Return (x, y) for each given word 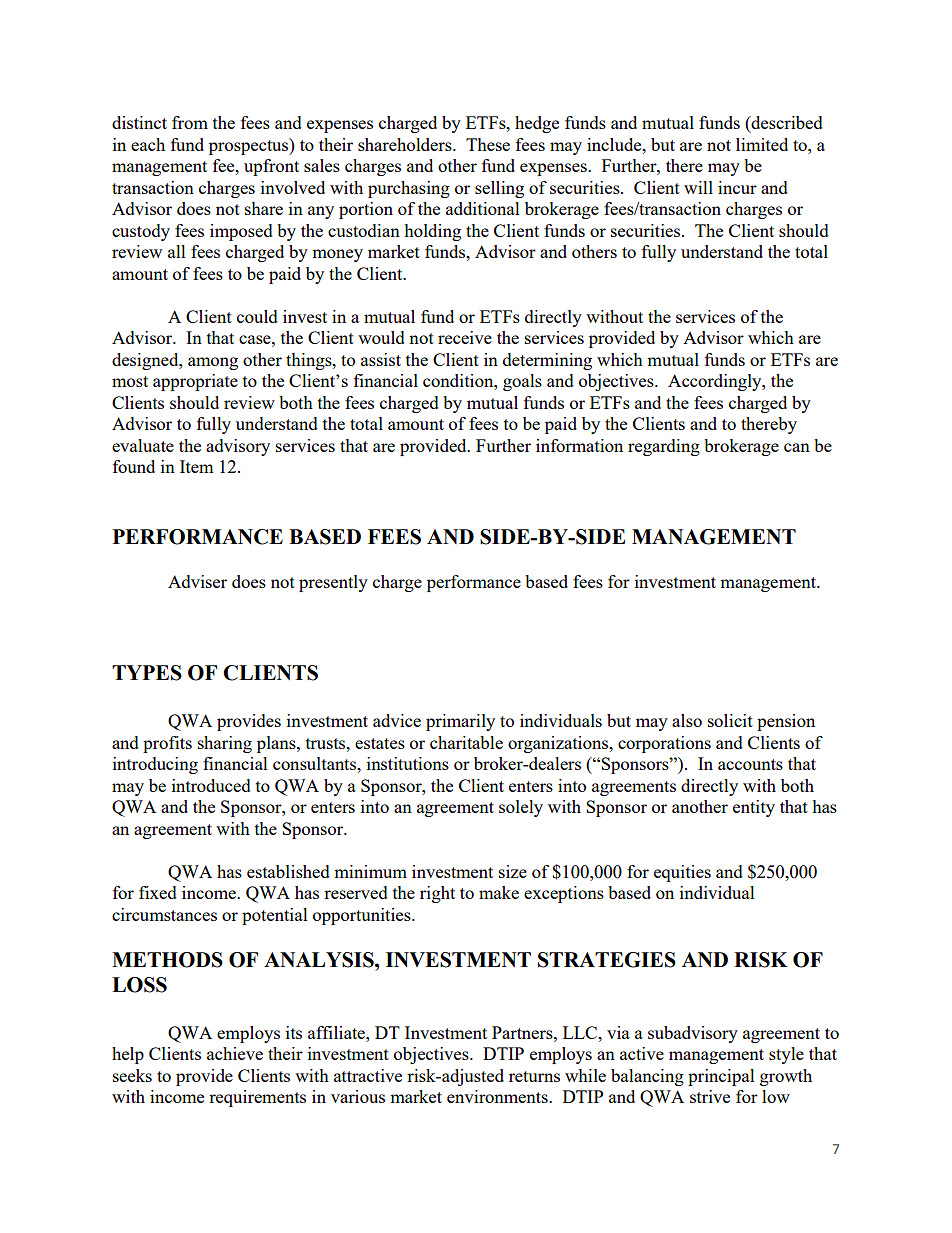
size (513, 871)
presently (333, 583)
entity (754, 808)
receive (465, 337)
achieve (235, 1053)
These (488, 144)
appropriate (195, 382)
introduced (211, 785)
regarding (664, 447)
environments (498, 1096)
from (190, 122)
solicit (730, 720)
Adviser (197, 581)
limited (762, 144)
